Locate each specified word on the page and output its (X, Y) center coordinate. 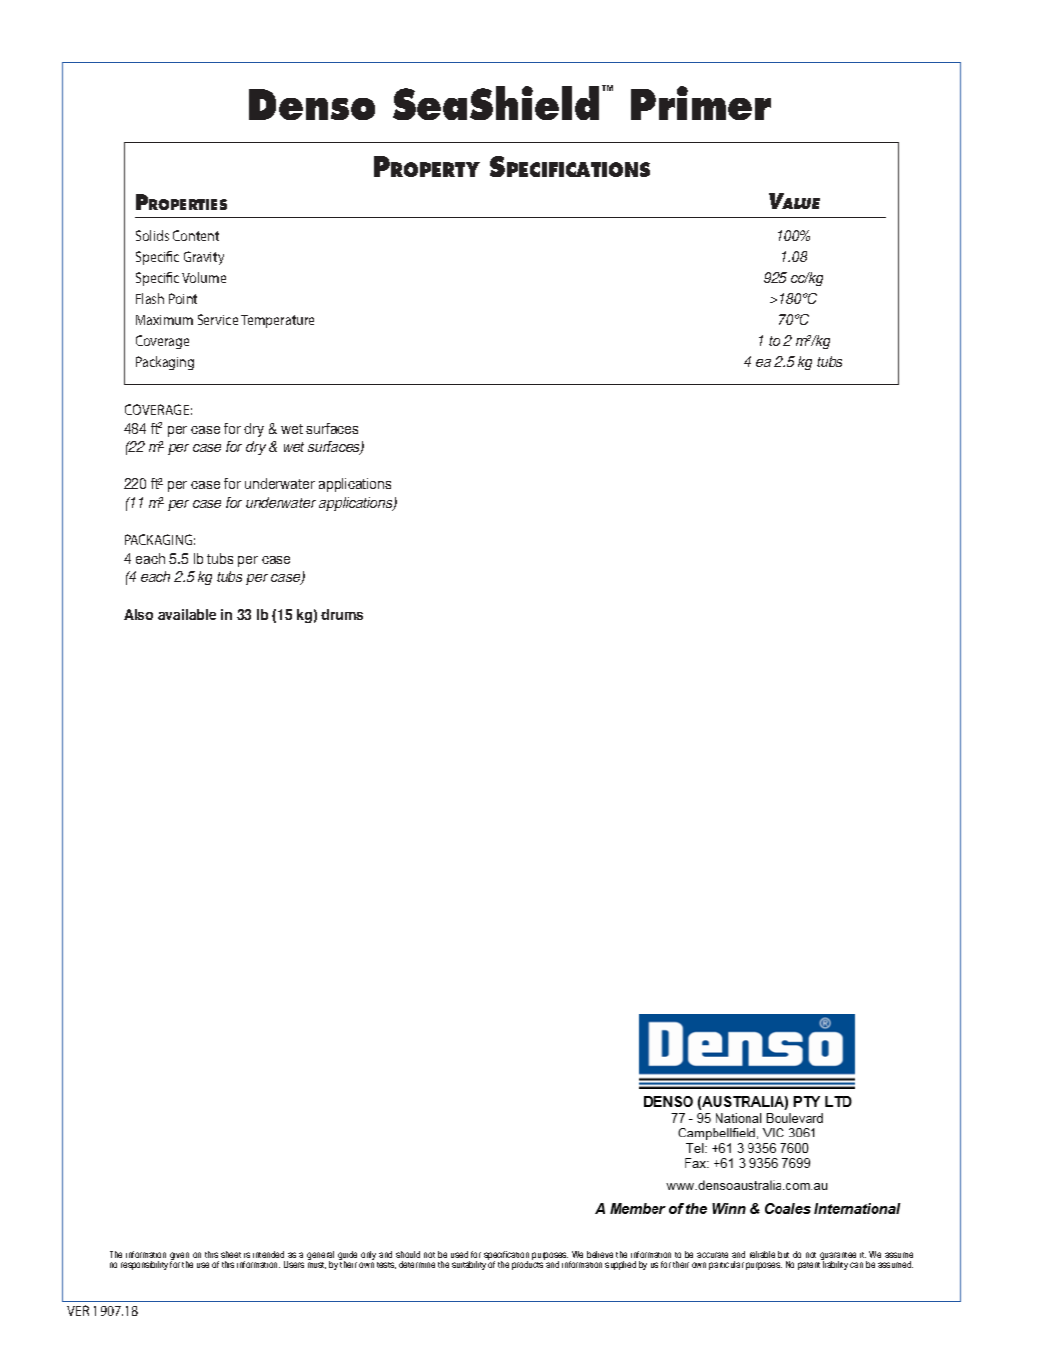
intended (268, 1254)
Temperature (277, 321)
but (783, 1254)
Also (138, 614)
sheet (231, 1254)
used (459, 1254)
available (187, 614)
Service (218, 319)
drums (342, 614)
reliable (762, 1254)
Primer (701, 103)
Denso (312, 104)
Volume (204, 277)
